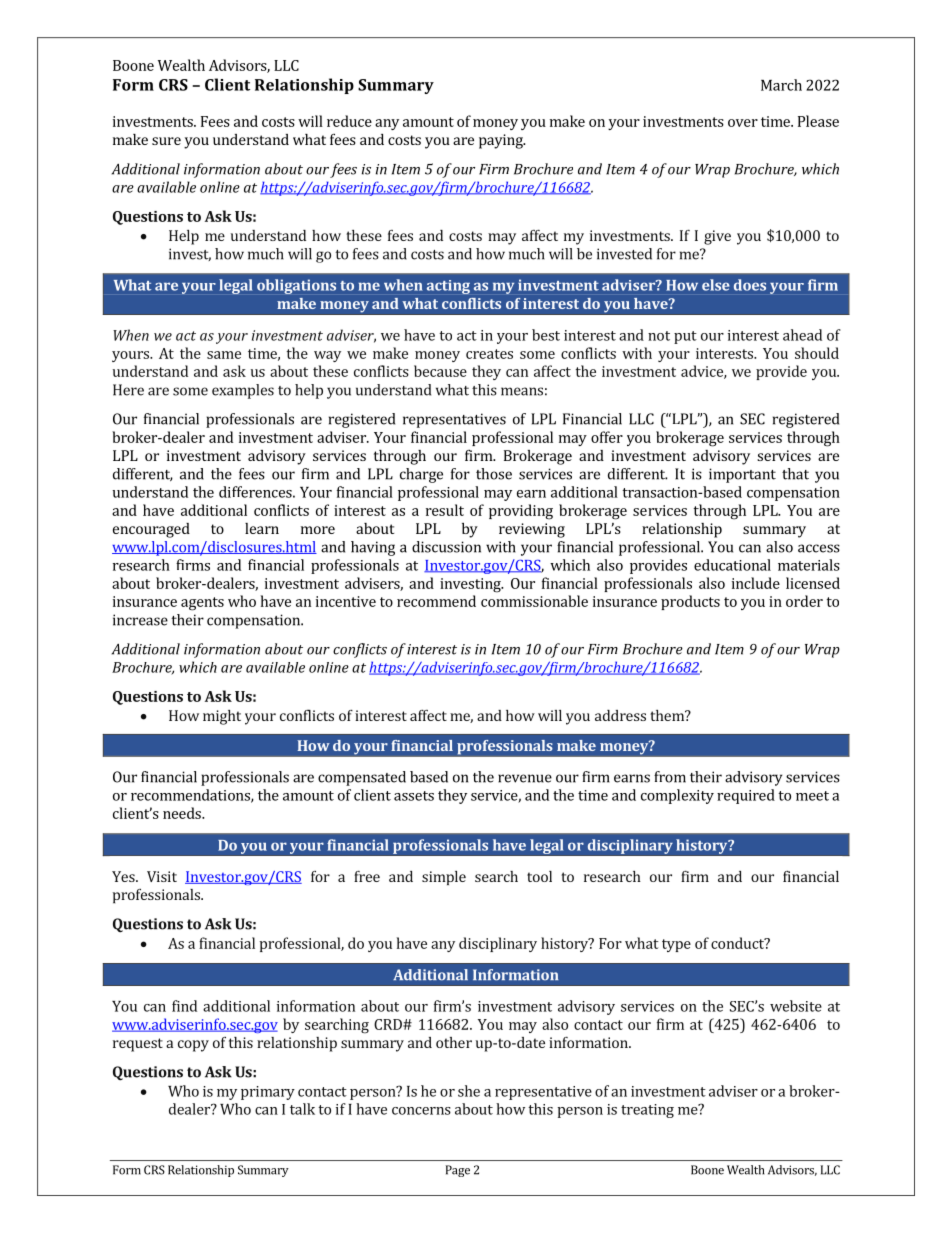  Describe the element at coordinates (243, 391) in the screenshot. I see `examples` at that location.
